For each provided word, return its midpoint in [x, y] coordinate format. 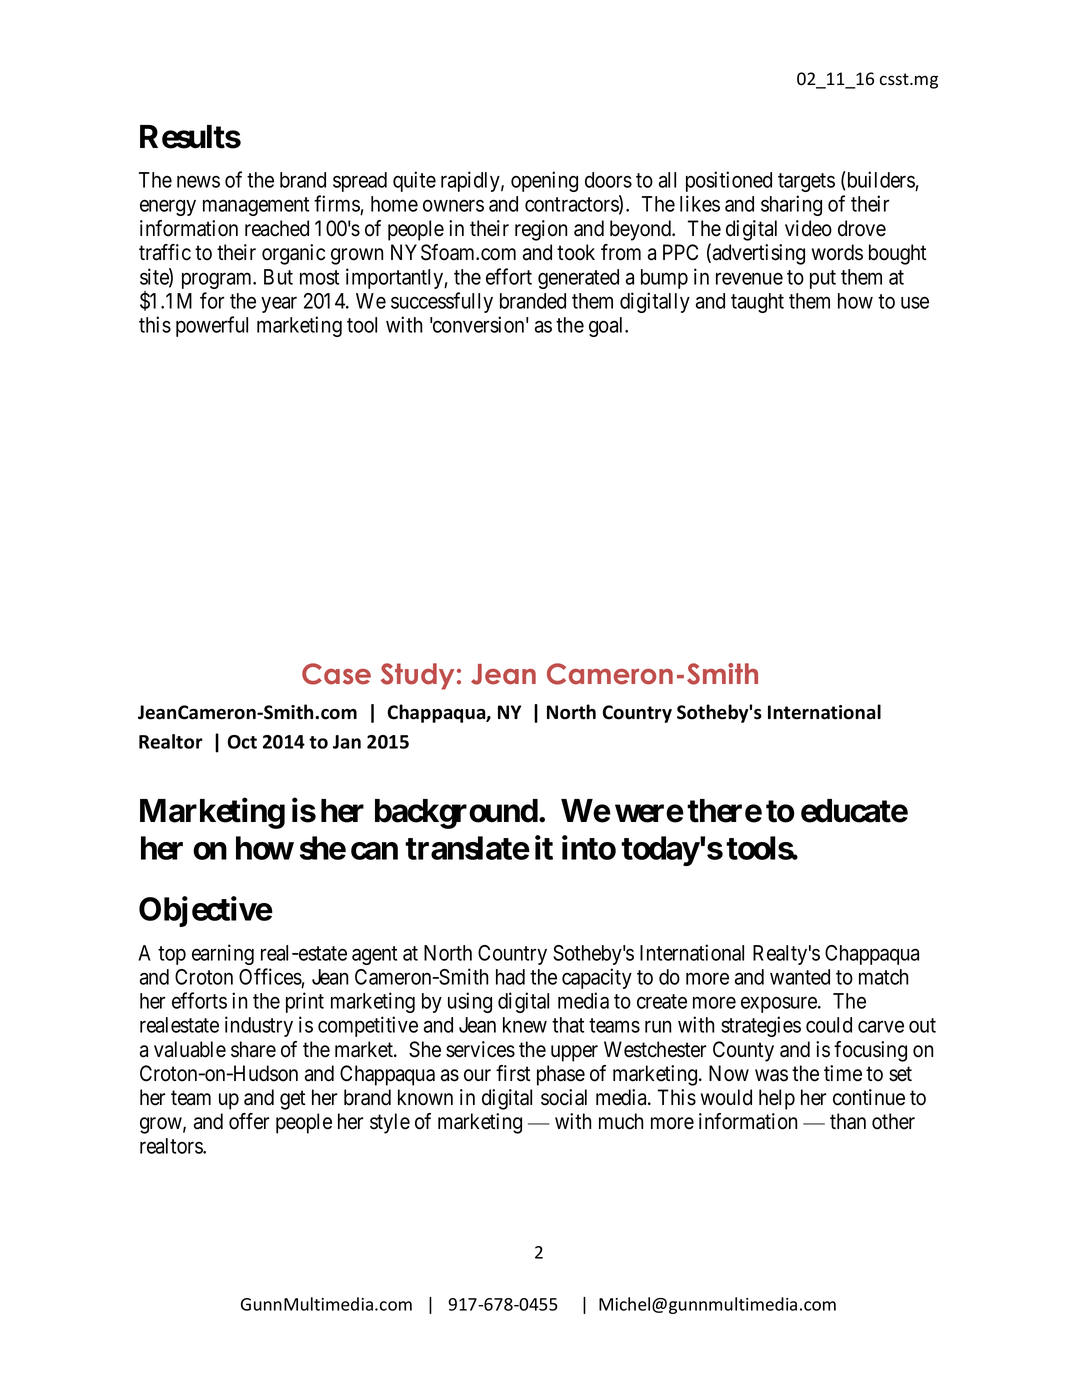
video [808, 228]
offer [249, 1121]
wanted [800, 977]
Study [417, 676]
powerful [212, 326]
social [564, 1097]
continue [869, 1097]
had [510, 977]
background [456, 814]
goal [607, 327]
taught [757, 303]
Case [336, 674]
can [374, 851]
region [541, 230]
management [256, 206]
